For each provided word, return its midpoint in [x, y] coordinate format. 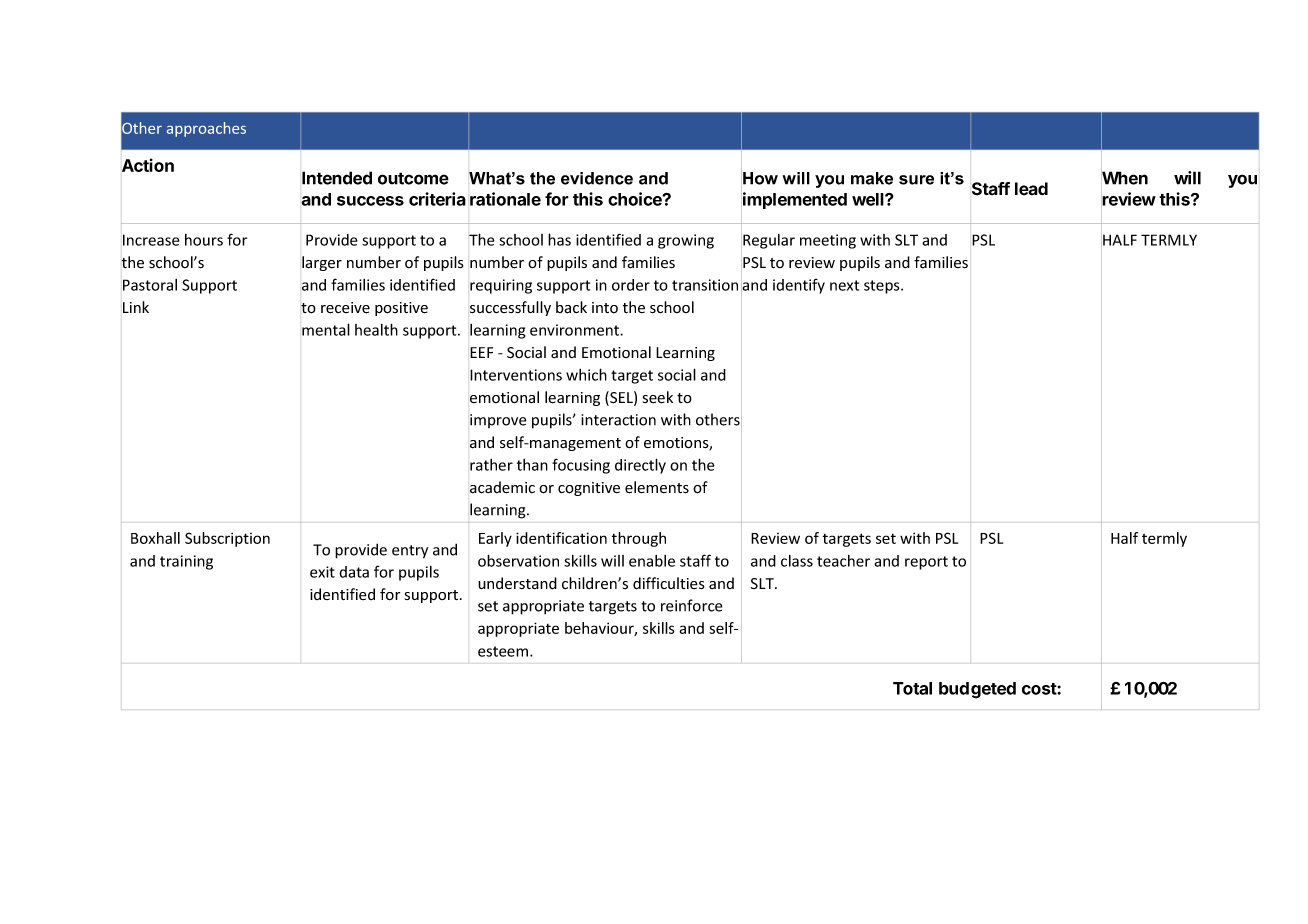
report [926, 563]
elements [657, 487]
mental [326, 329]
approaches [206, 129]
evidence [597, 178]
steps [883, 287]
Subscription [227, 539]
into [605, 307]
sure [916, 180]
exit [322, 572]
